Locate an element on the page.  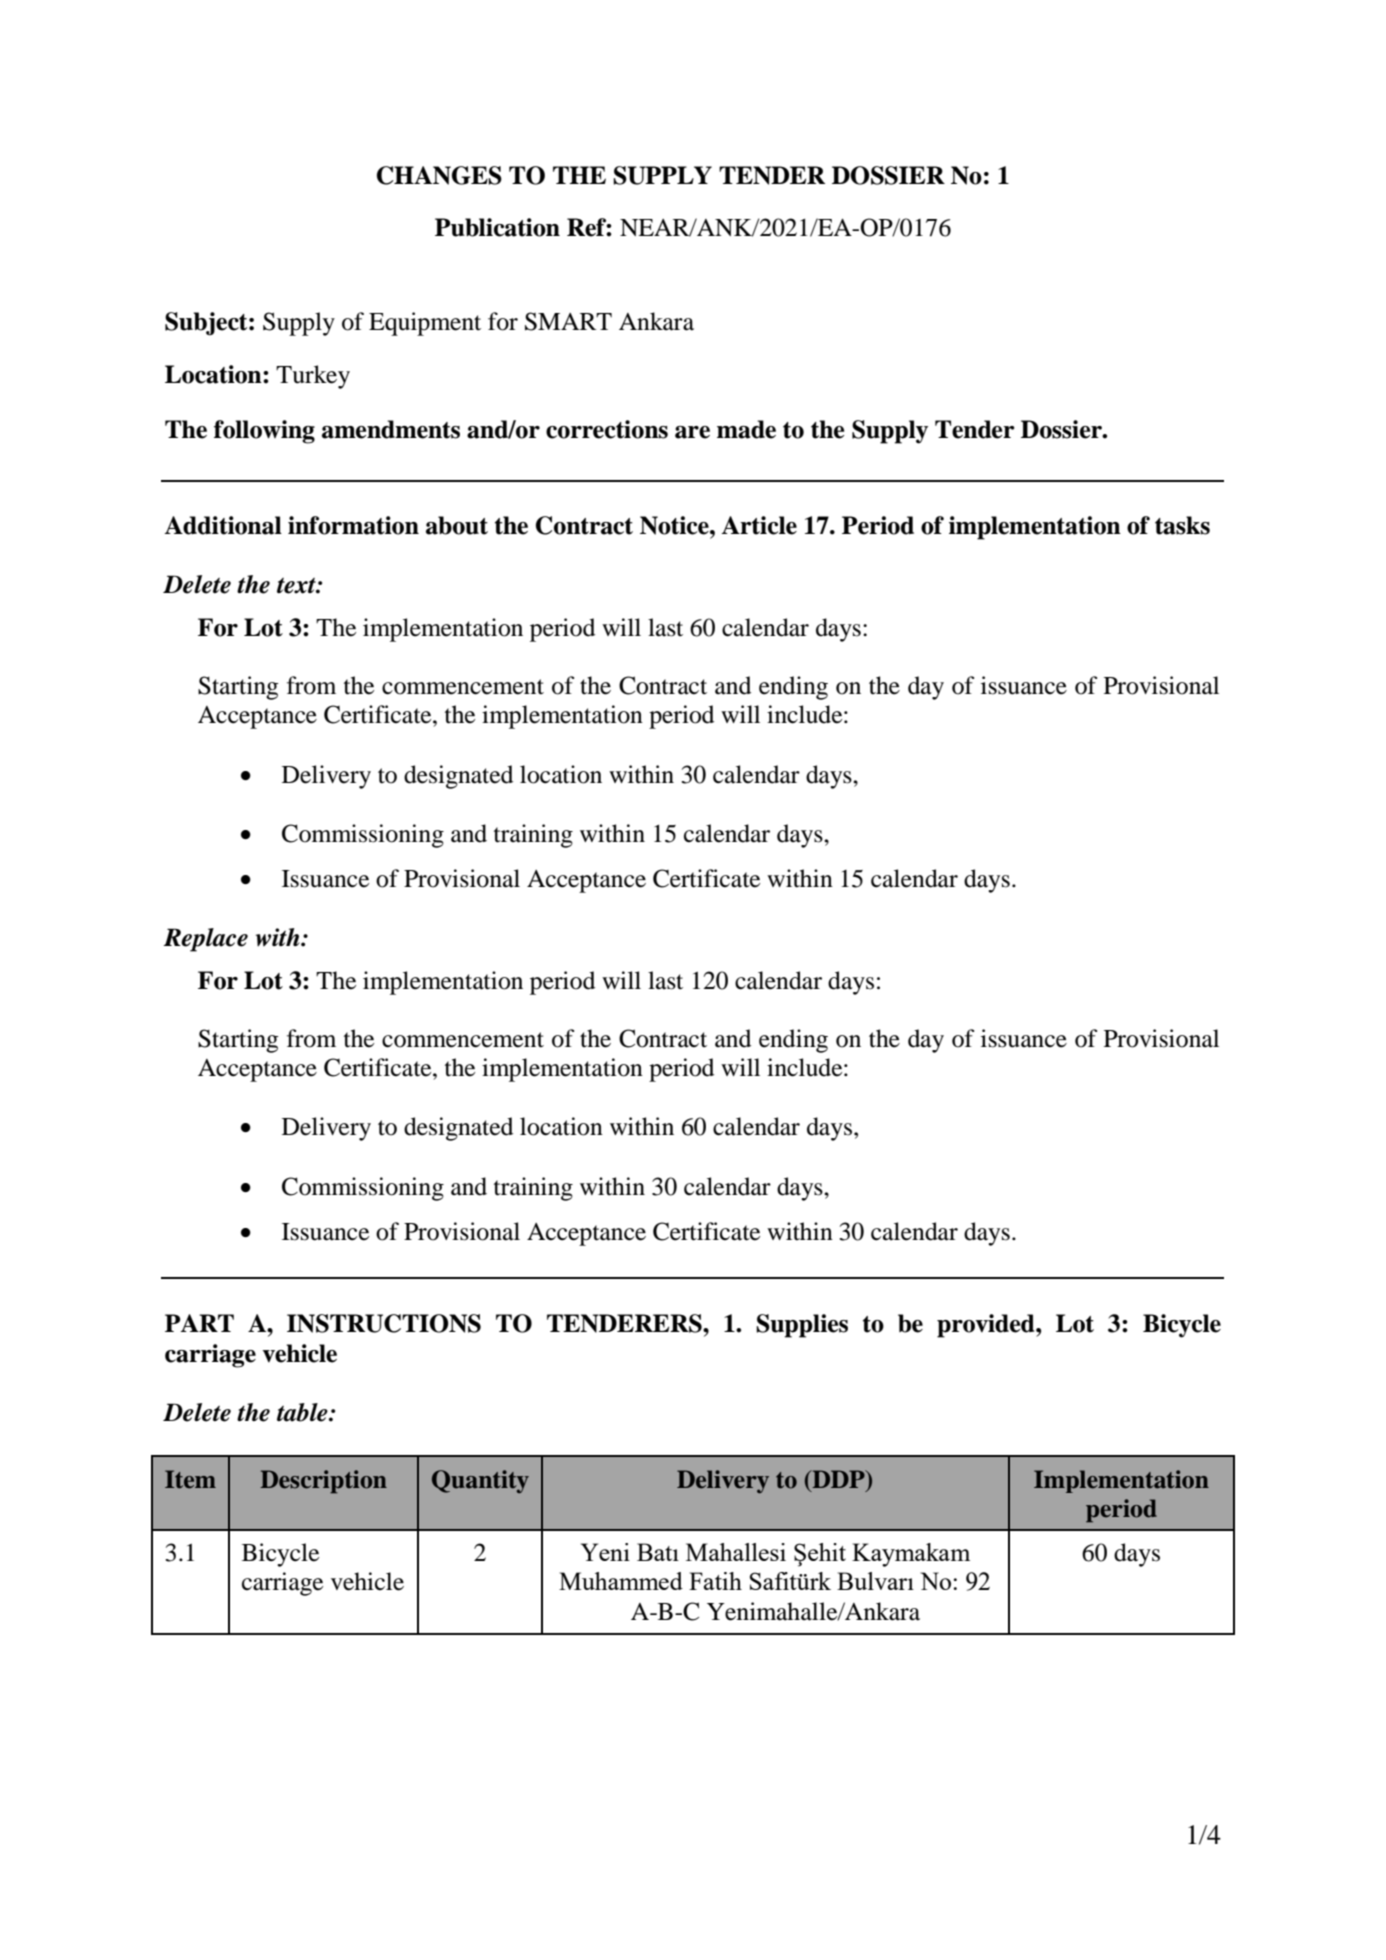
Supplies is located at coordinates (802, 1326).
